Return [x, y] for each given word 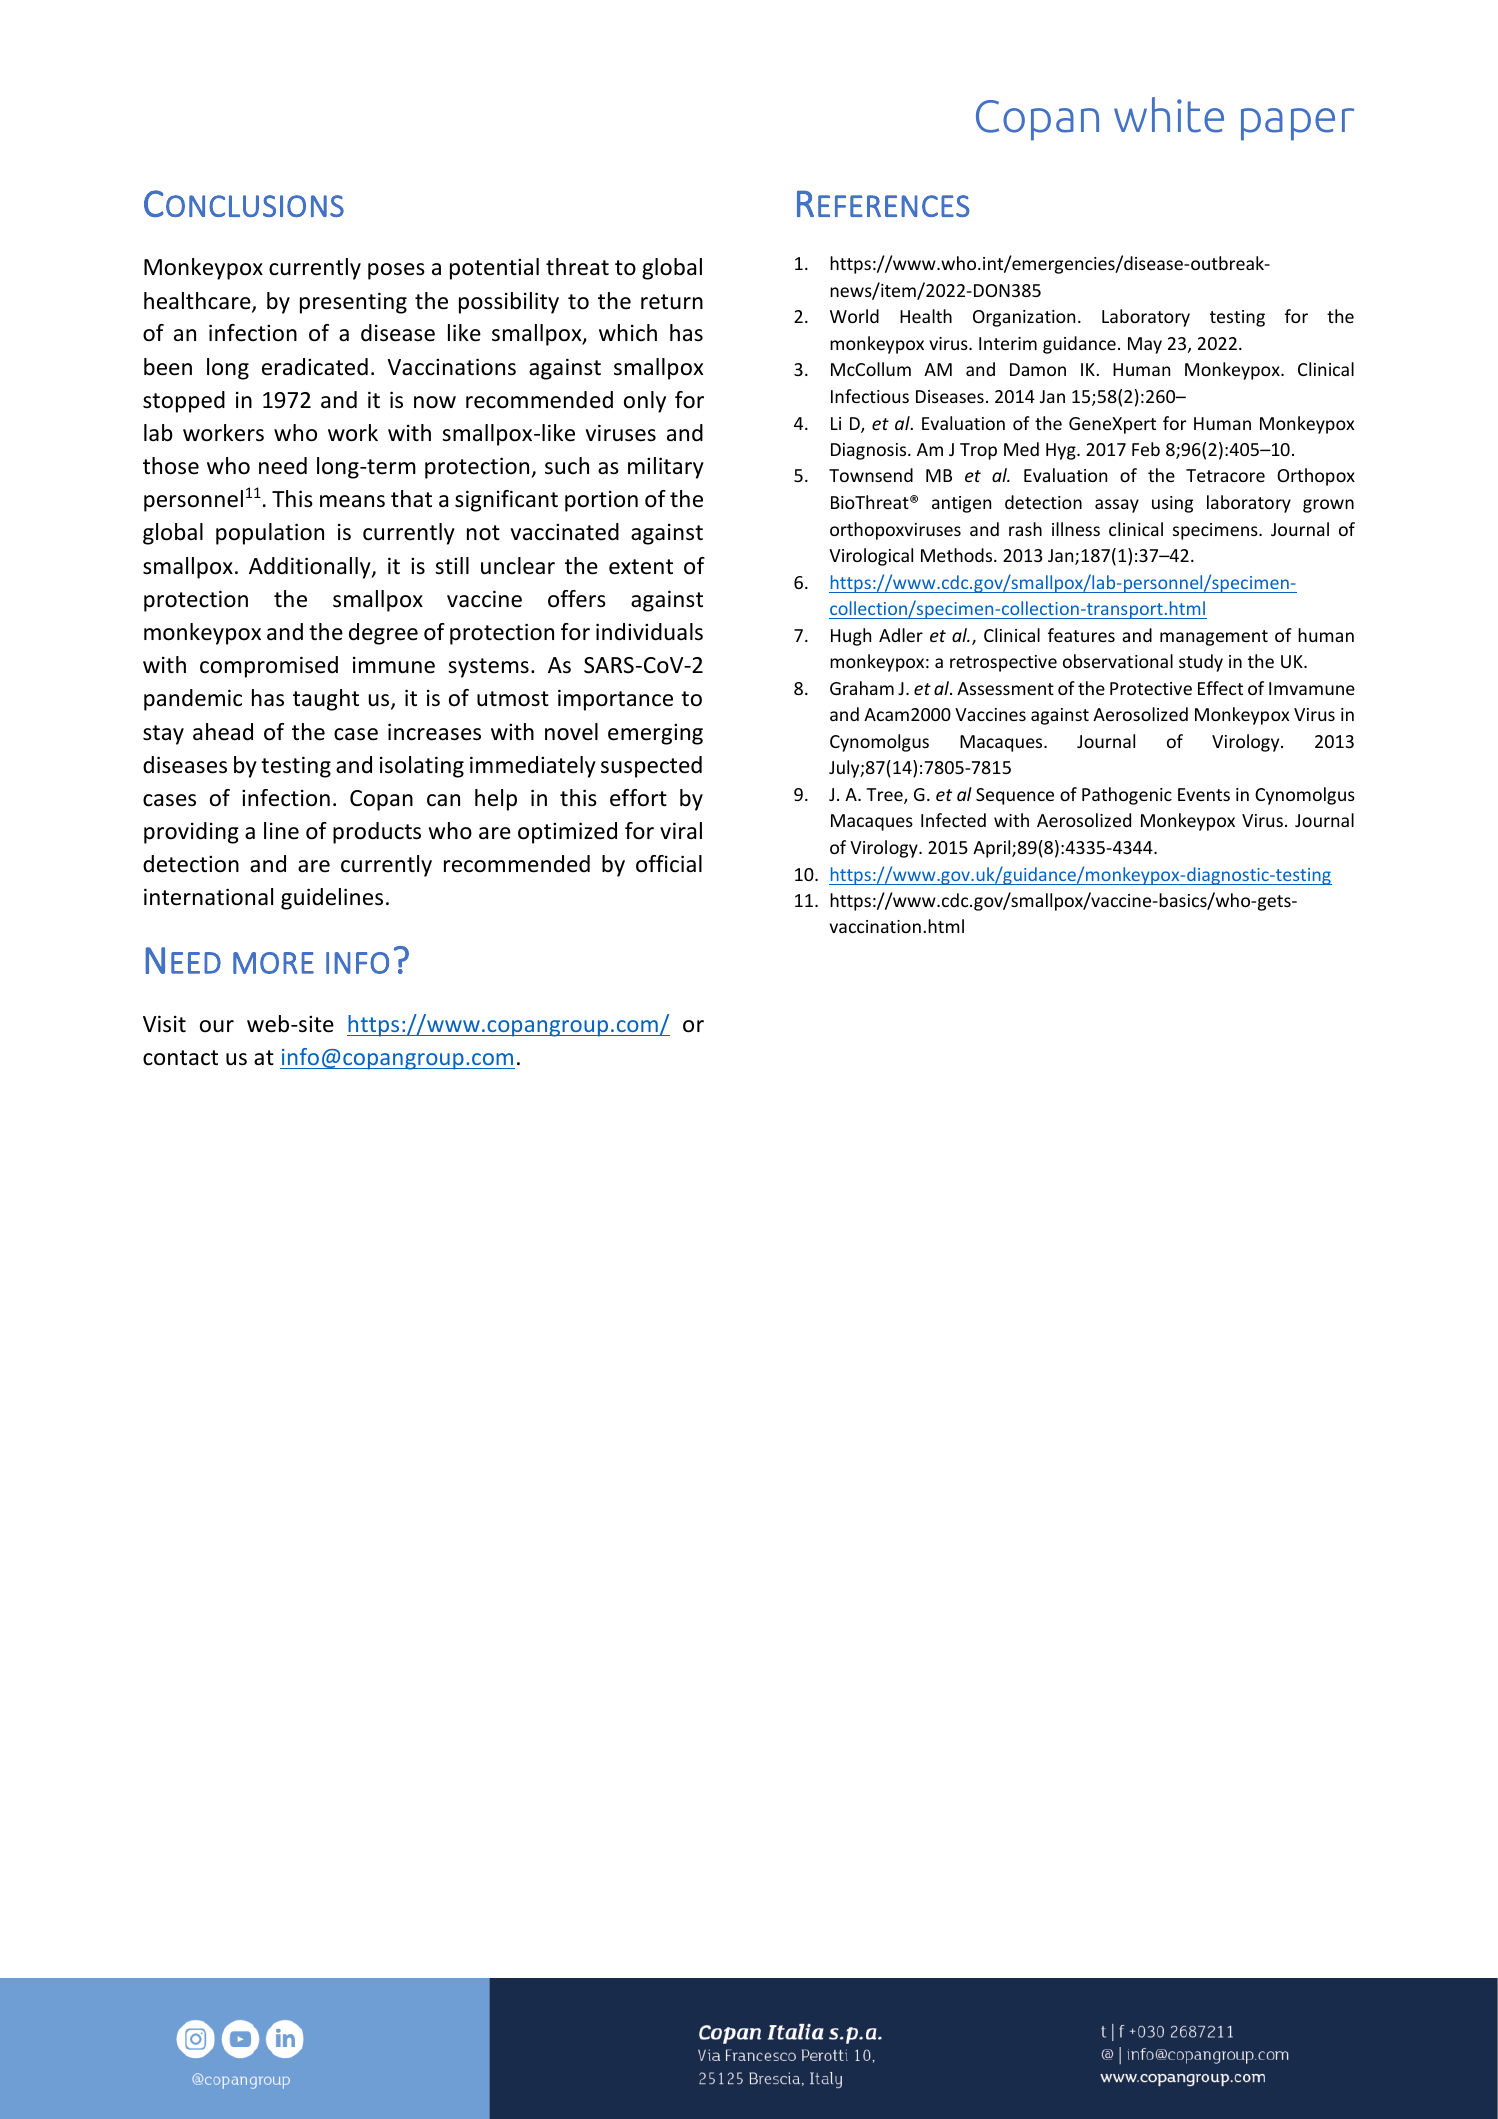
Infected [953, 820]
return [672, 302]
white [1169, 115]
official [669, 864]
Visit [164, 1024]
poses [396, 271]
